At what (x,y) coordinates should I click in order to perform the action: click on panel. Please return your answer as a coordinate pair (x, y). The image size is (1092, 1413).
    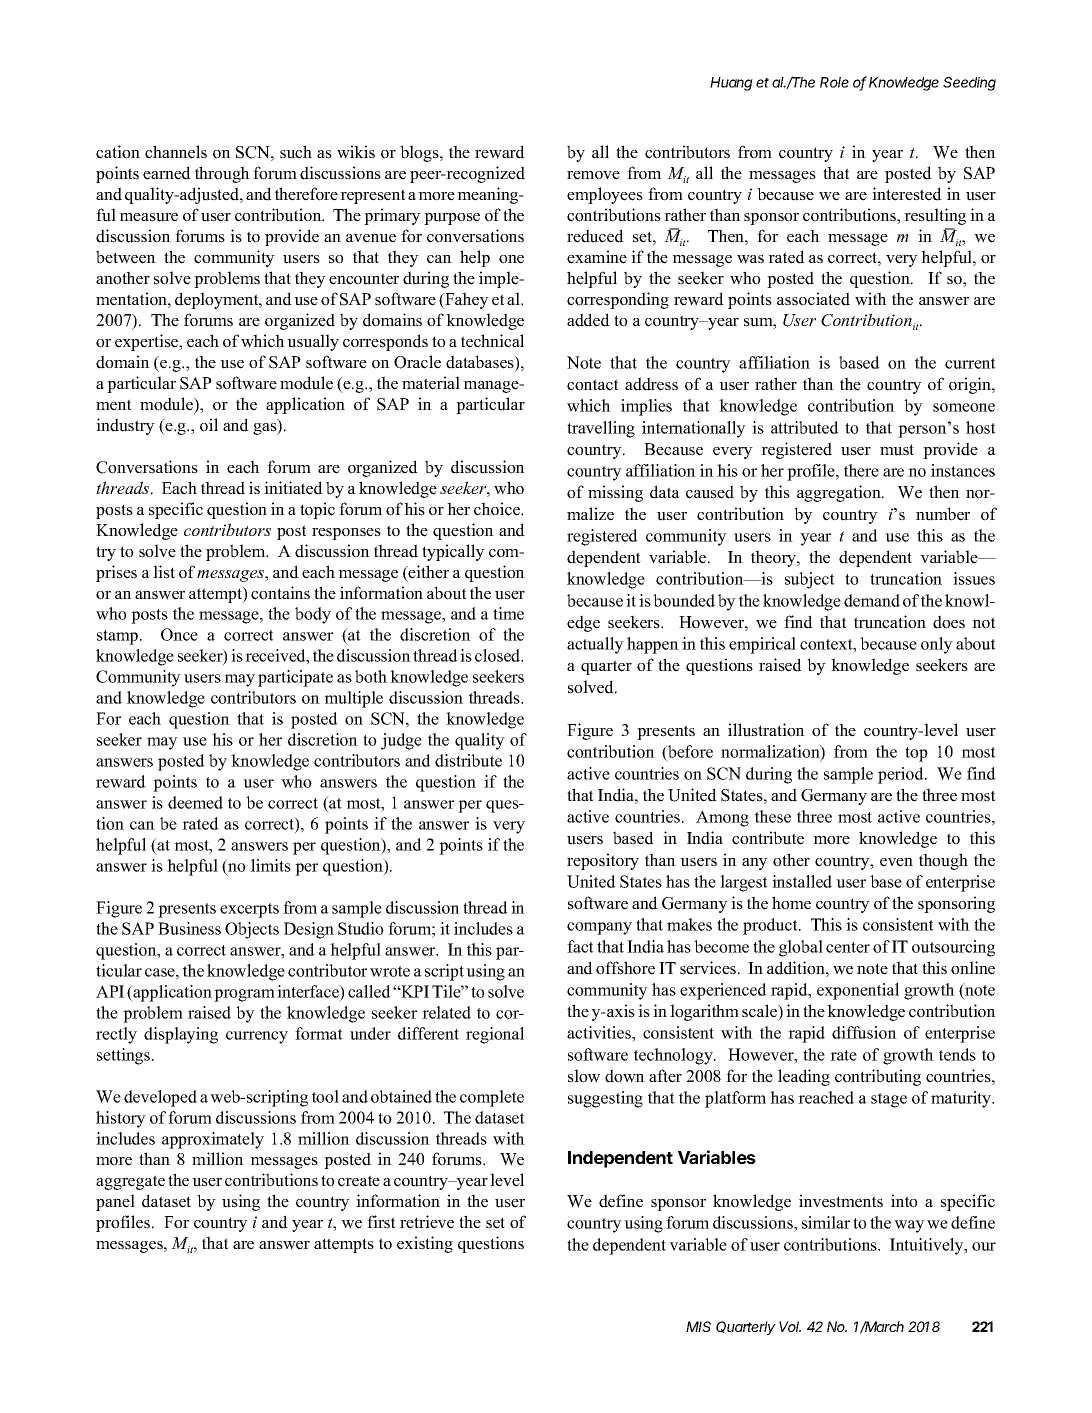
    Looking at the image, I should click on (115, 1202).
